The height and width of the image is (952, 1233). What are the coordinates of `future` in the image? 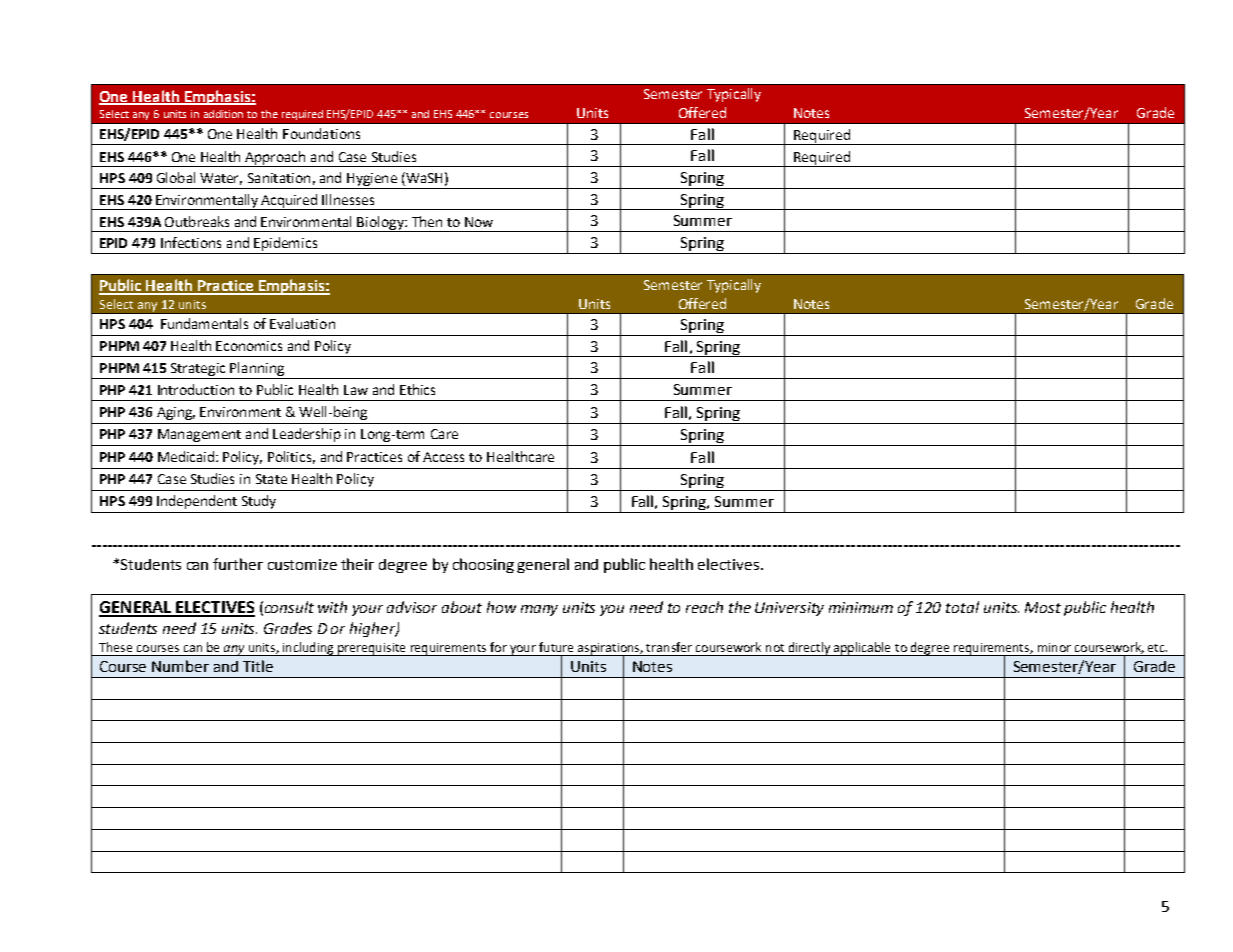 It's located at (556, 647).
